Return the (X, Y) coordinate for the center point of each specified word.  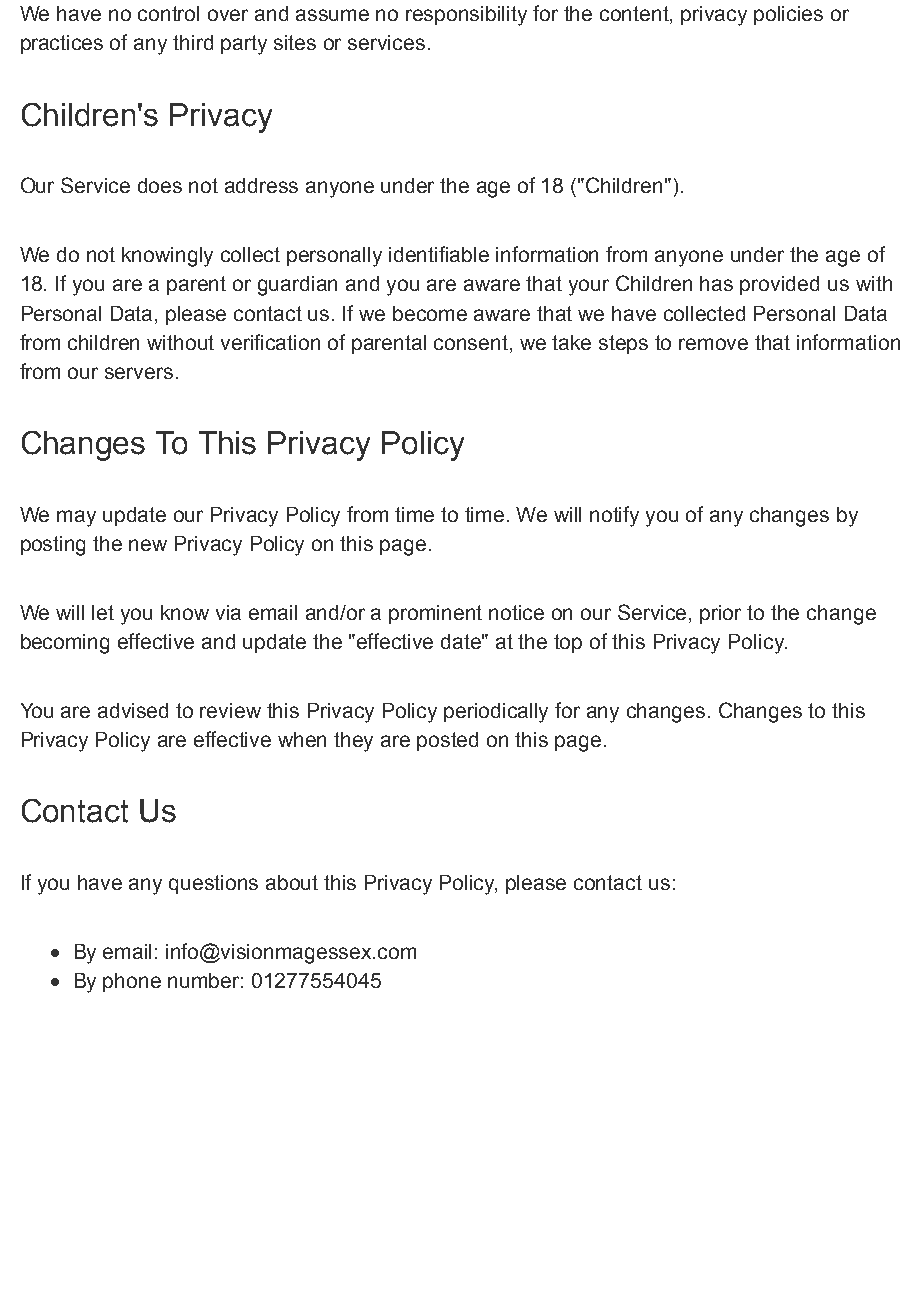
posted (447, 741)
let (103, 612)
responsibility (466, 16)
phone (132, 982)
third (193, 42)
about (292, 882)
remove (713, 344)
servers (139, 373)
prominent (435, 614)
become (430, 313)
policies (788, 15)
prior (720, 614)
